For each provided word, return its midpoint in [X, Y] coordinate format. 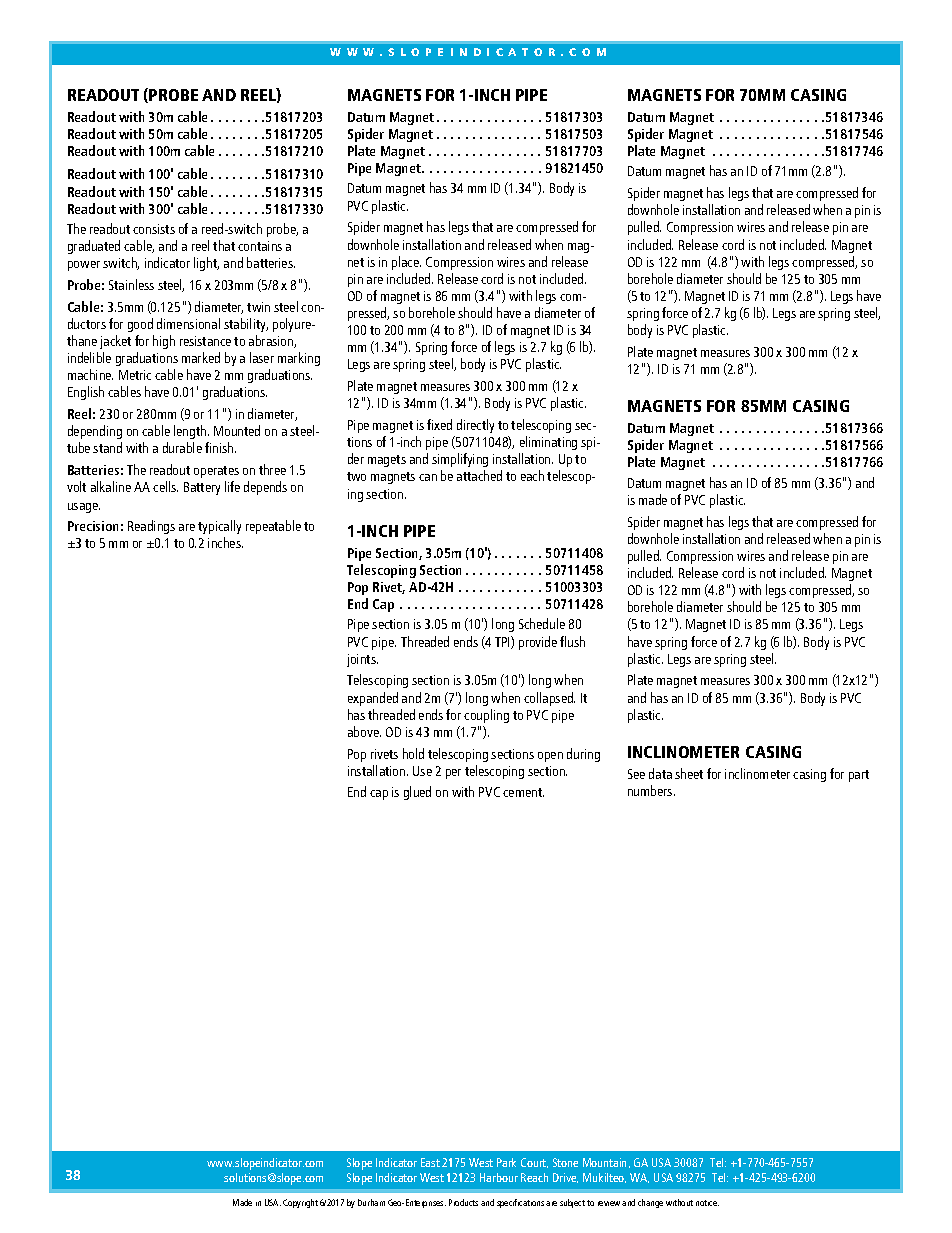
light [206, 264]
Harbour [499, 1177]
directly [475, 426]
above [364, 731]
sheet [689, 773]
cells [165, 486]
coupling [486, 716]
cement [523, 792]
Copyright [300, 1203]
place [406, 263]
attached [479, 475]
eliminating [548, 443]
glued [417, 793]
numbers [651, 790]
